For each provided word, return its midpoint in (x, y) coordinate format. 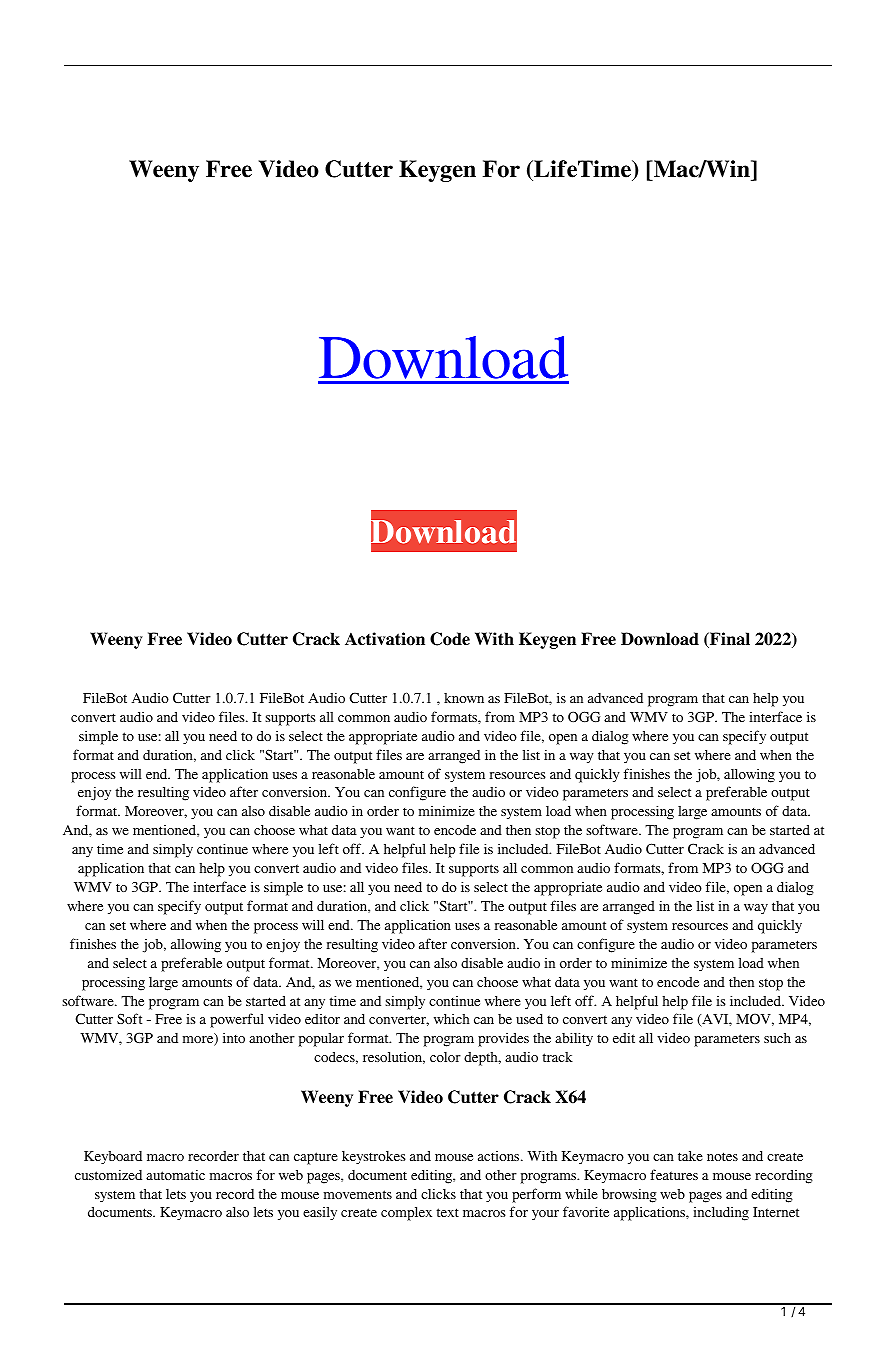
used (529, 1019)
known (464, 698)
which (452, 1019)
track (558, 1057)
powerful (237, 1020)
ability (574, 1039)
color (445, 1057)
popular (321, 1039)
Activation (385, 639)
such (777, 1037)
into (234, 1038)
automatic (175, 1174)
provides (503, 1040)
